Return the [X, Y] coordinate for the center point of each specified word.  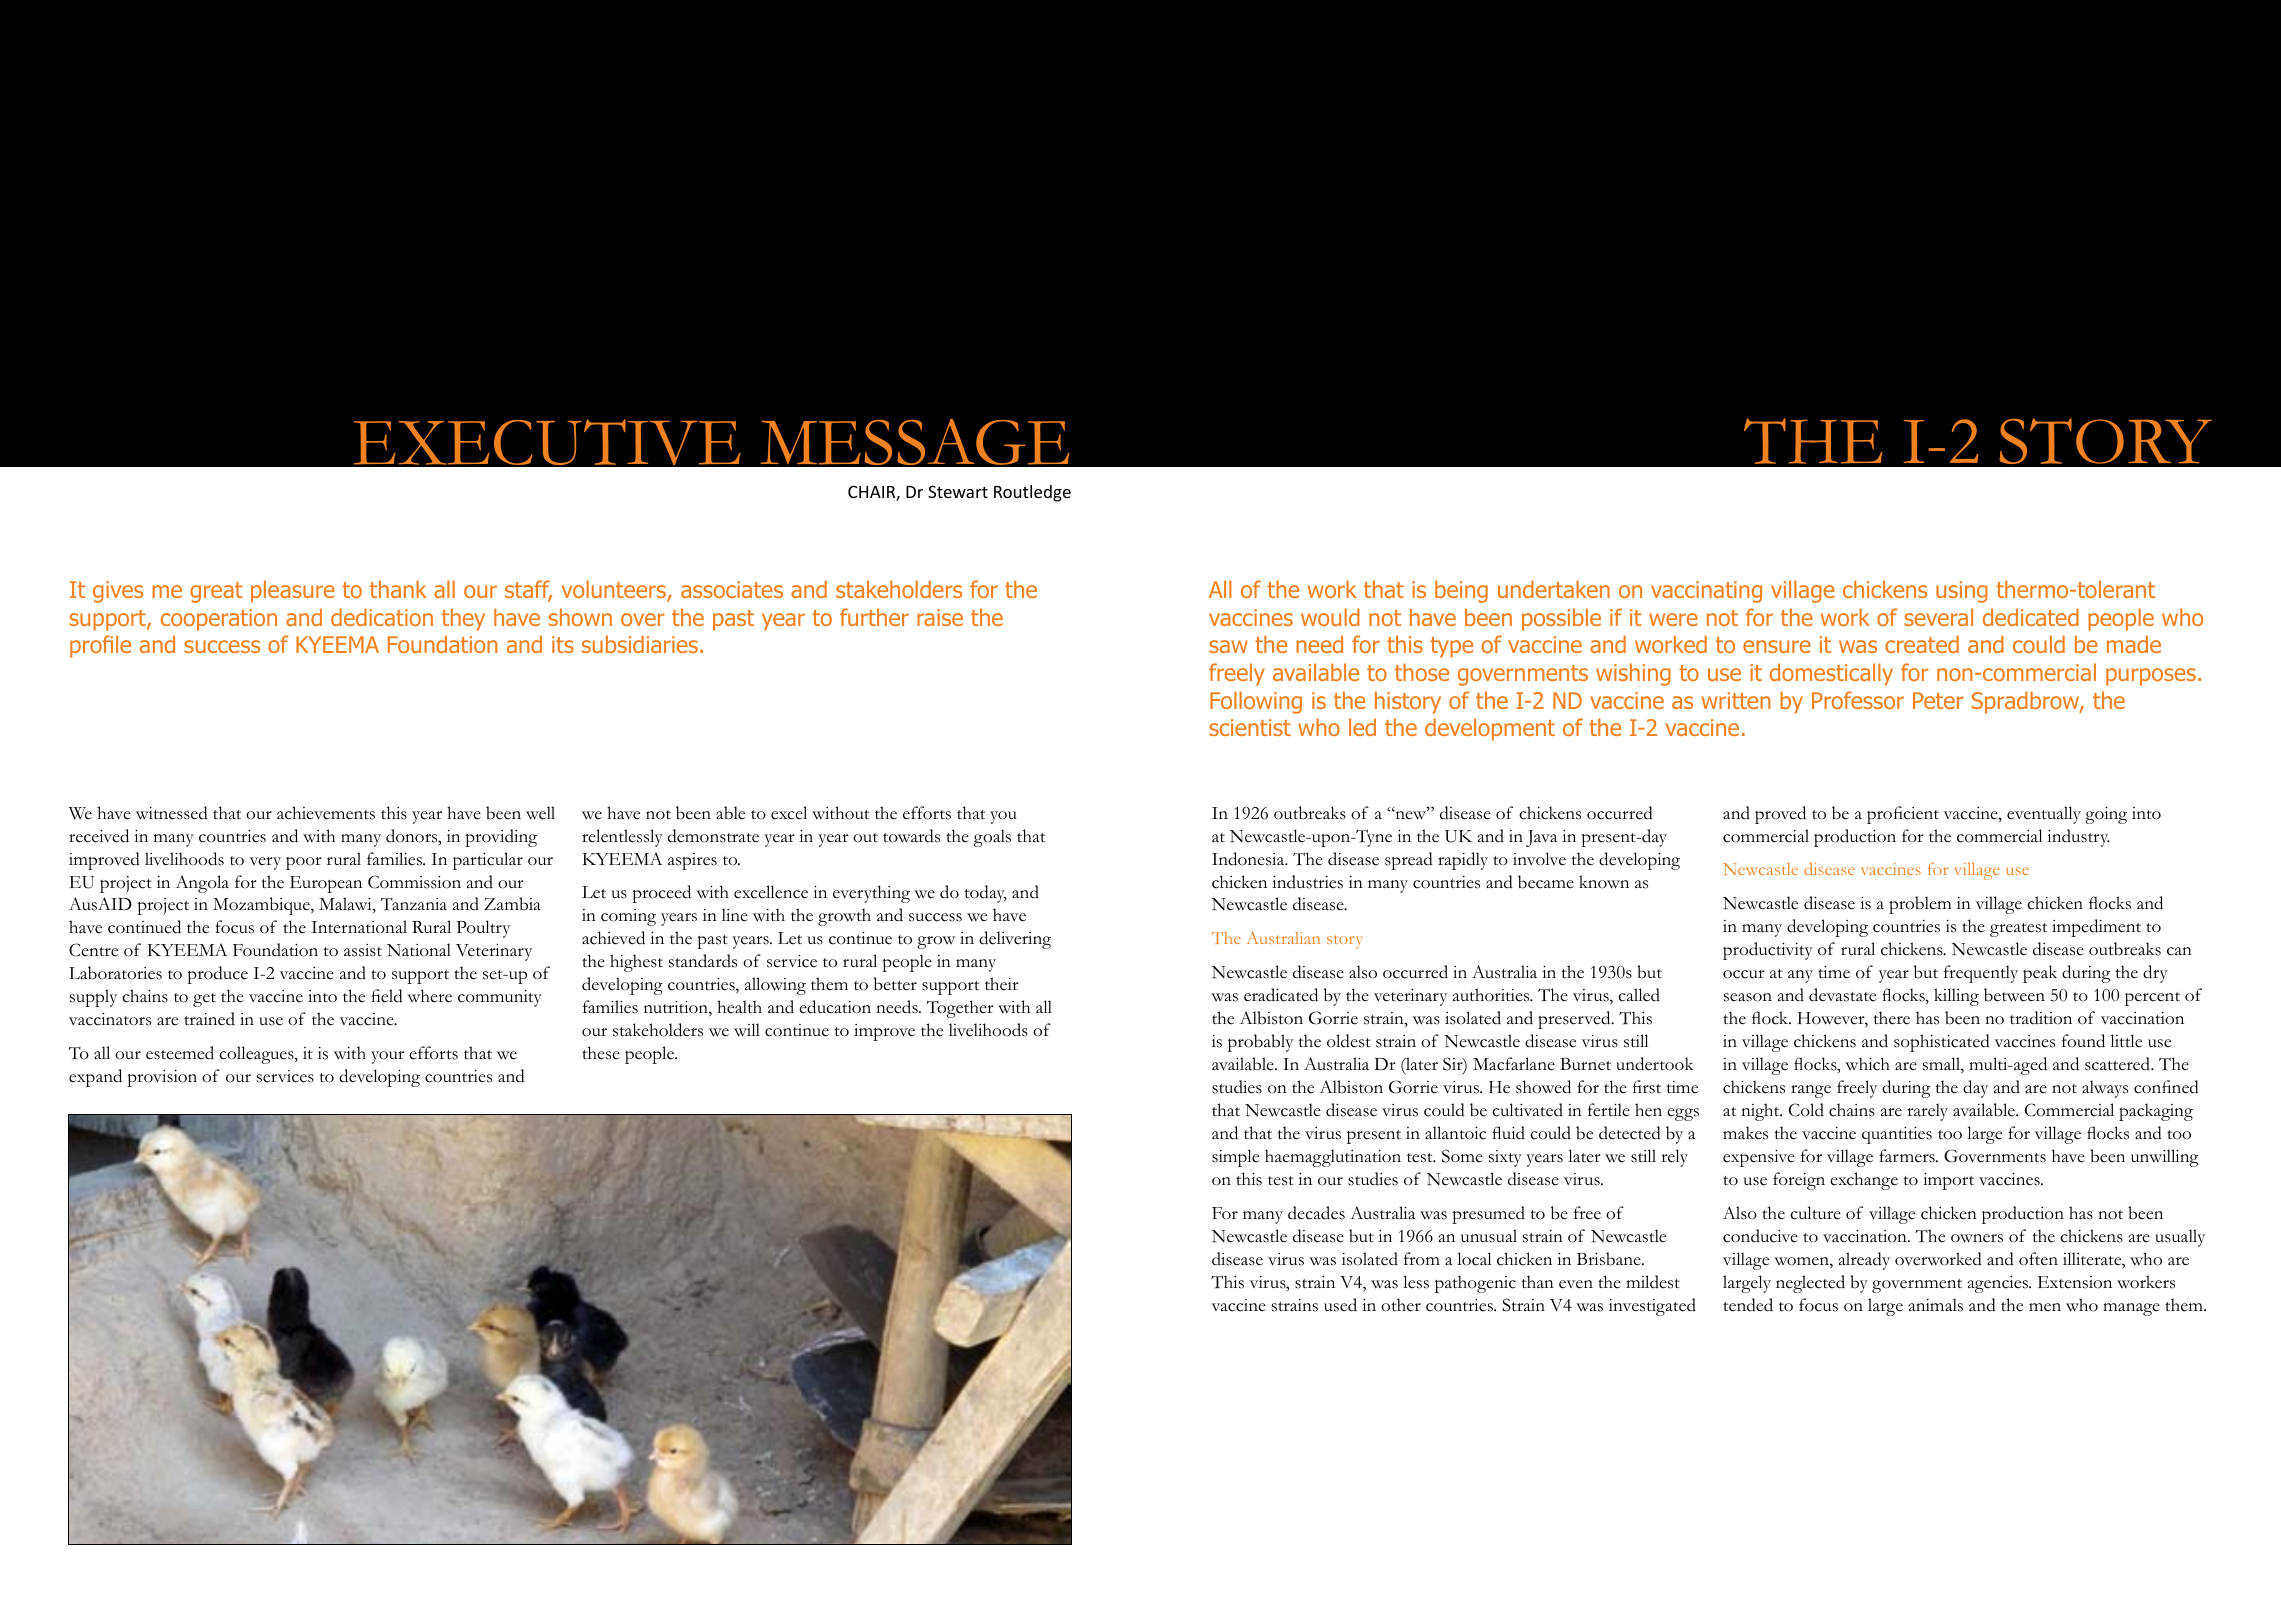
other [1401, 1305]
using [1962, 592]
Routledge [1032, 493]
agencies [1999, 1284]
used [1340, 1305]
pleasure [293, 591]
